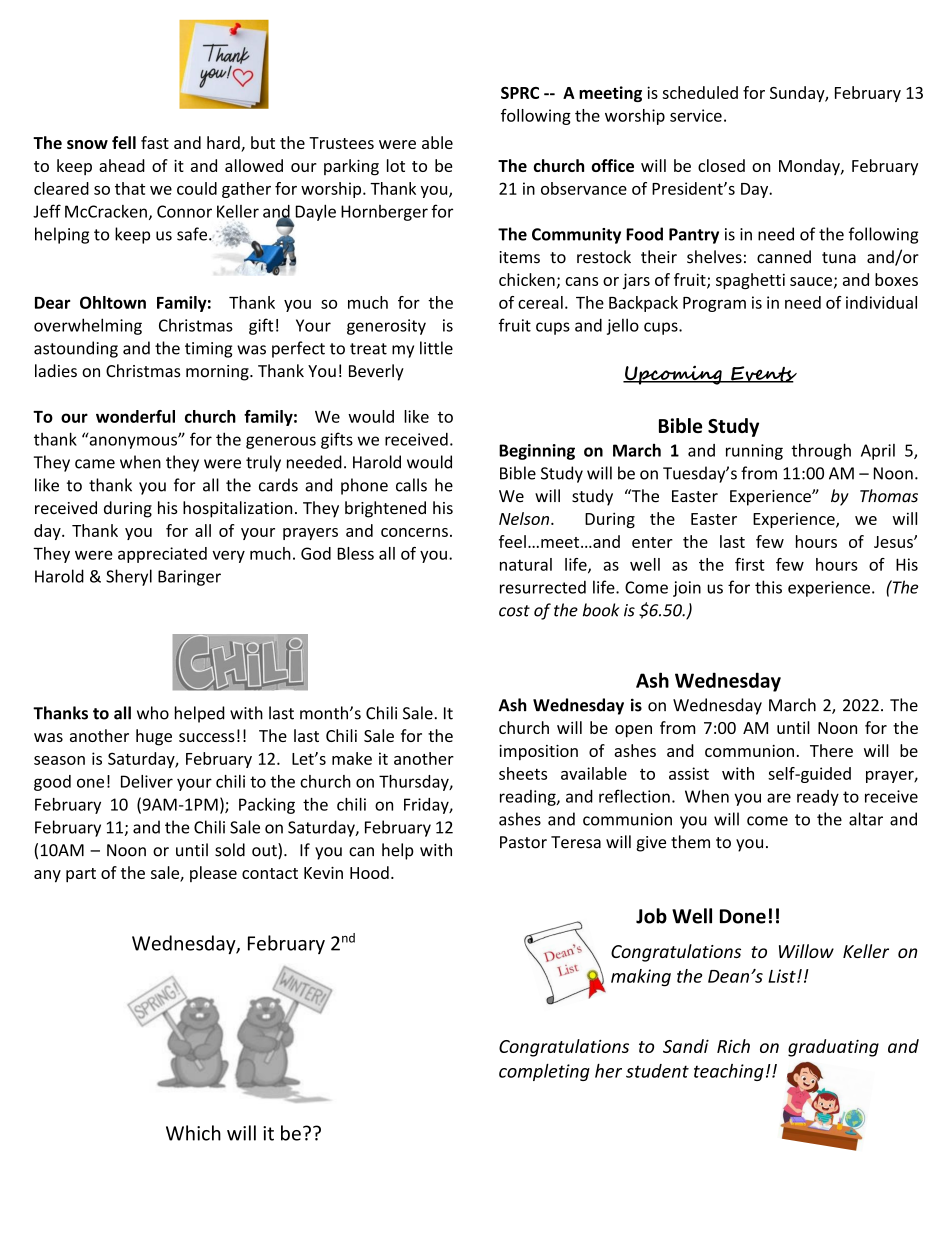 This document has width=952, height=1233. What do you see at coordinates (129, 577) in the document?
I see `Sheryl` at bounding box center [129, 577].
